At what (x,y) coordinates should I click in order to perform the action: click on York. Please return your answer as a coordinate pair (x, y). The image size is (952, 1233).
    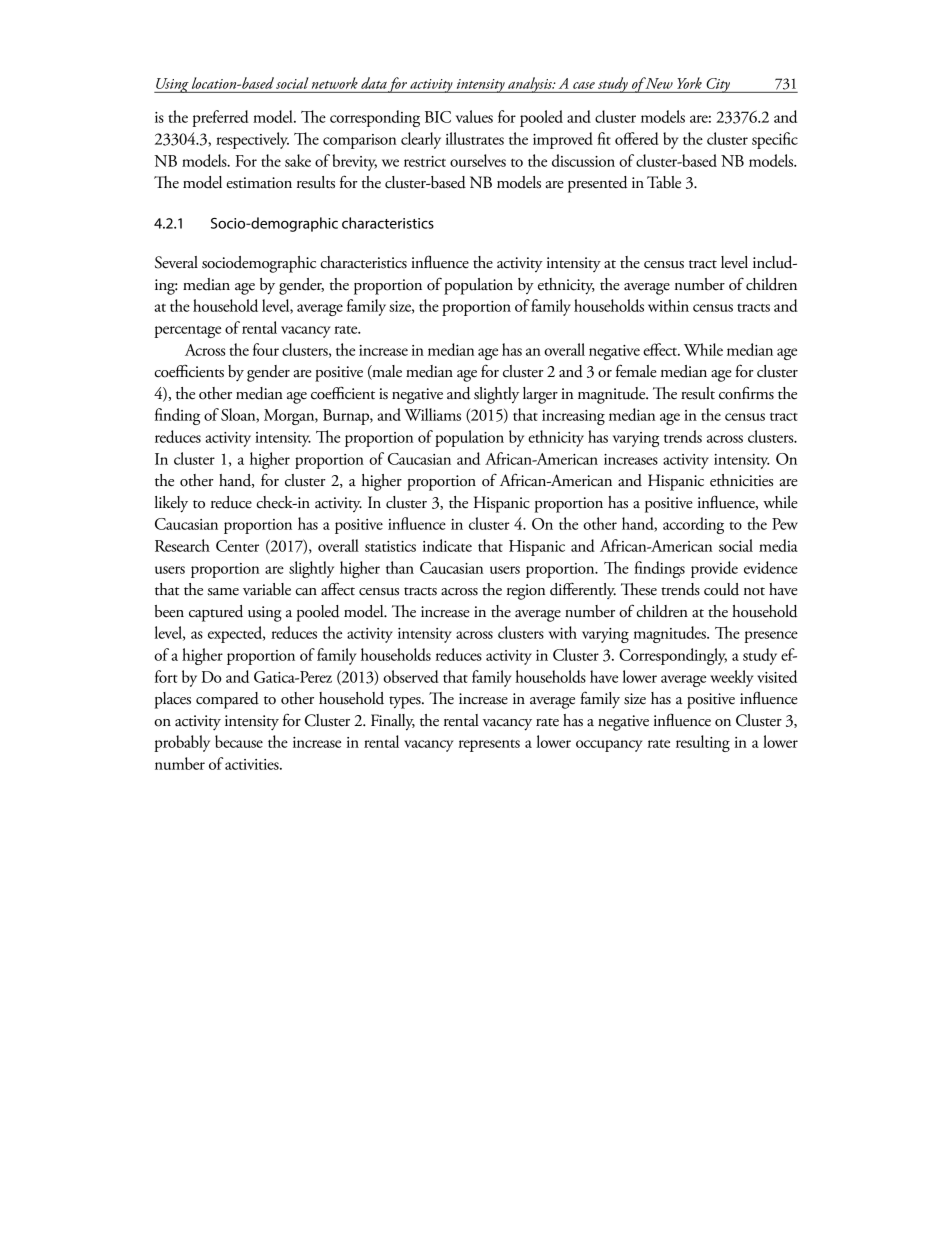
    Looking at the image, I should click on (689, 83).
